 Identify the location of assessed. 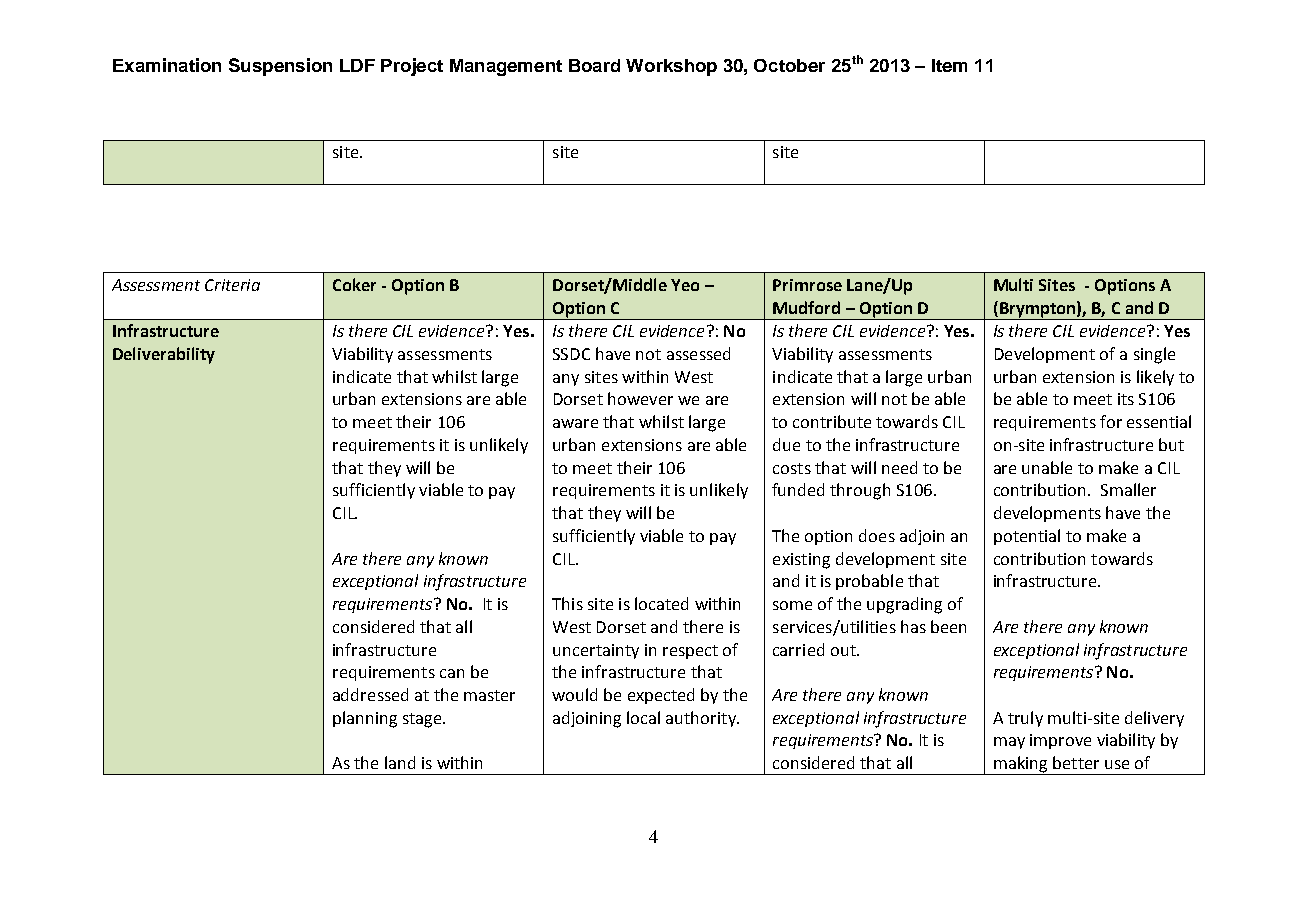
(698, 353).
